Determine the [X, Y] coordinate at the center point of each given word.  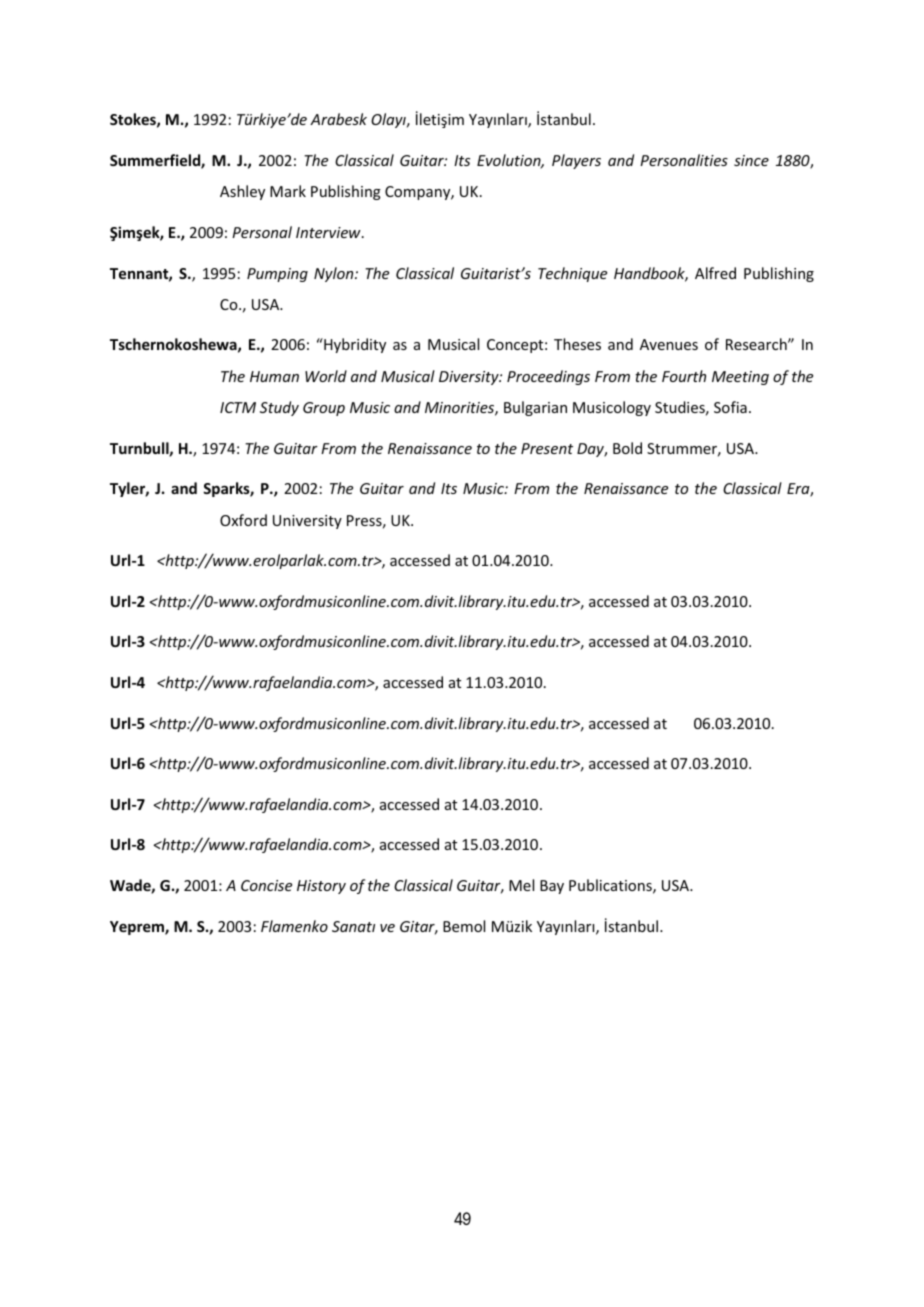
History [321, 887]
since [751, 160]
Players [576, 161]
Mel [521, 885]
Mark [288, 191]
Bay [552, 887]
